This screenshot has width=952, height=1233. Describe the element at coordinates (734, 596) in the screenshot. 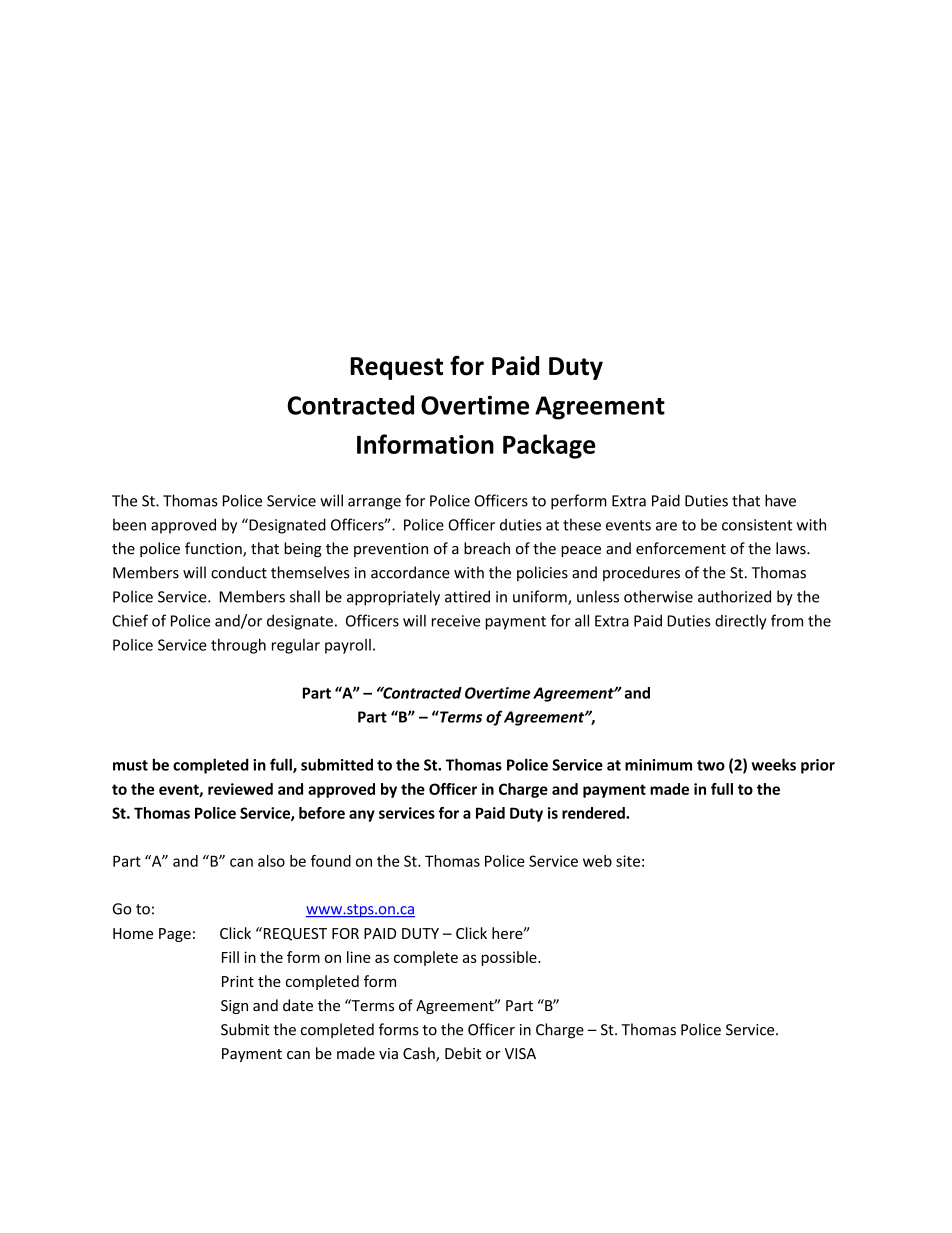

I see `authorized` at that location.
